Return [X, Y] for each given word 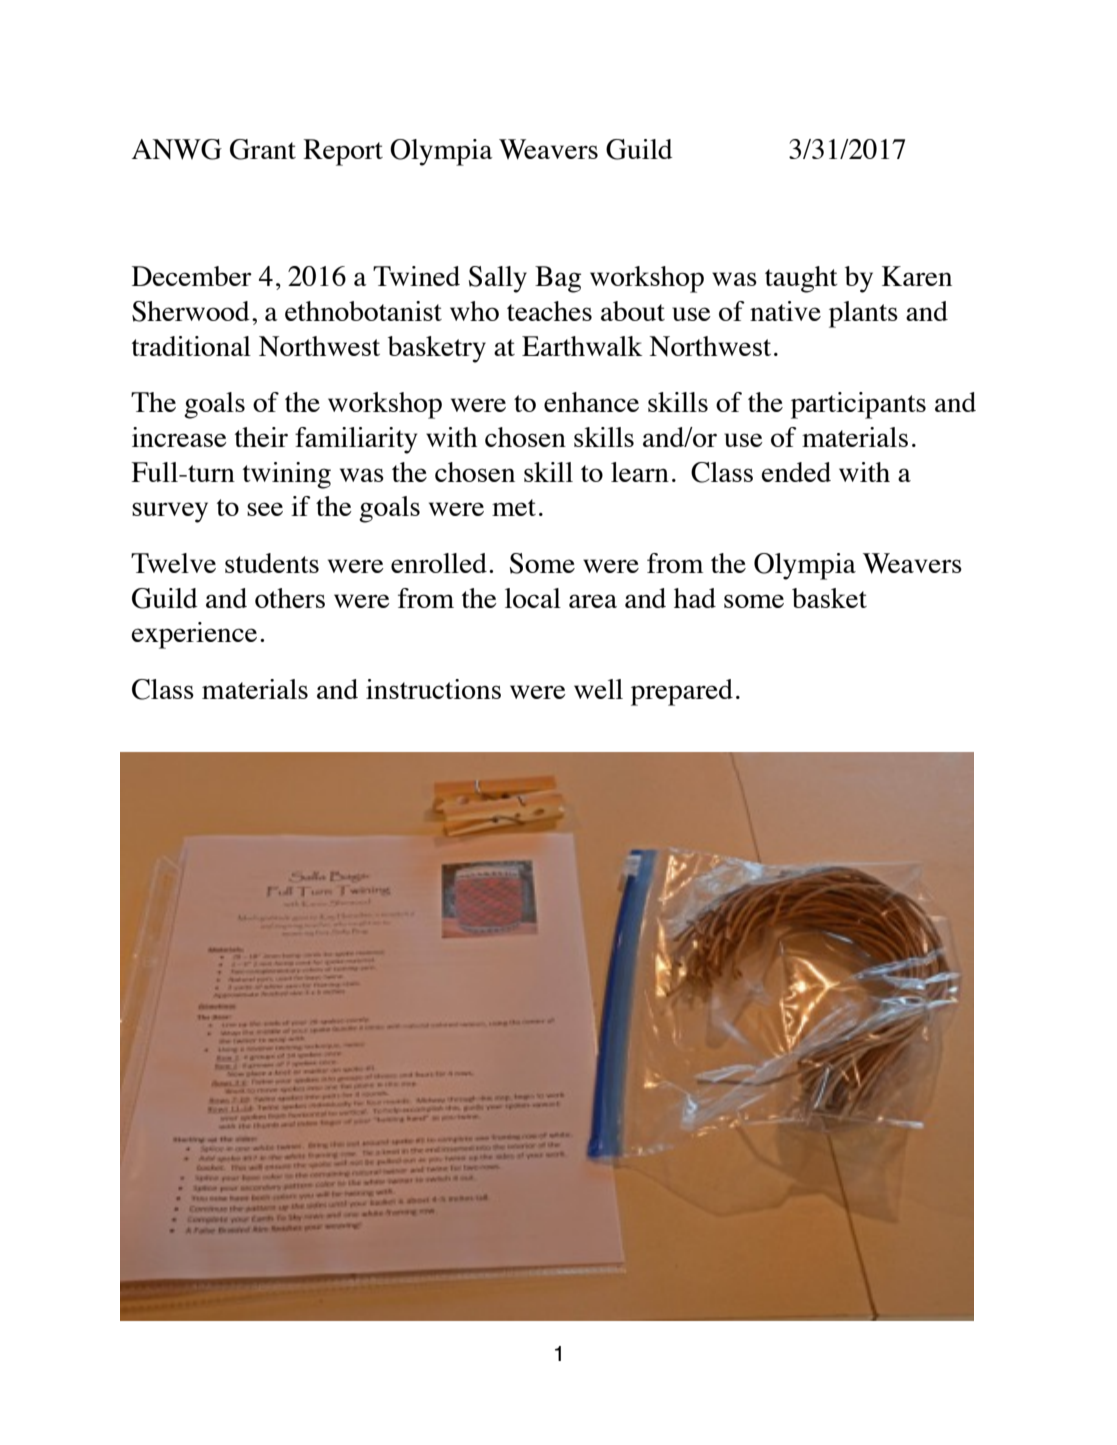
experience [194, 635]
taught [801, 279]
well [598, 689]
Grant [263, 149]
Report [343, 152]
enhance [591, 402]
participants [858, 405]
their [261, 437]
